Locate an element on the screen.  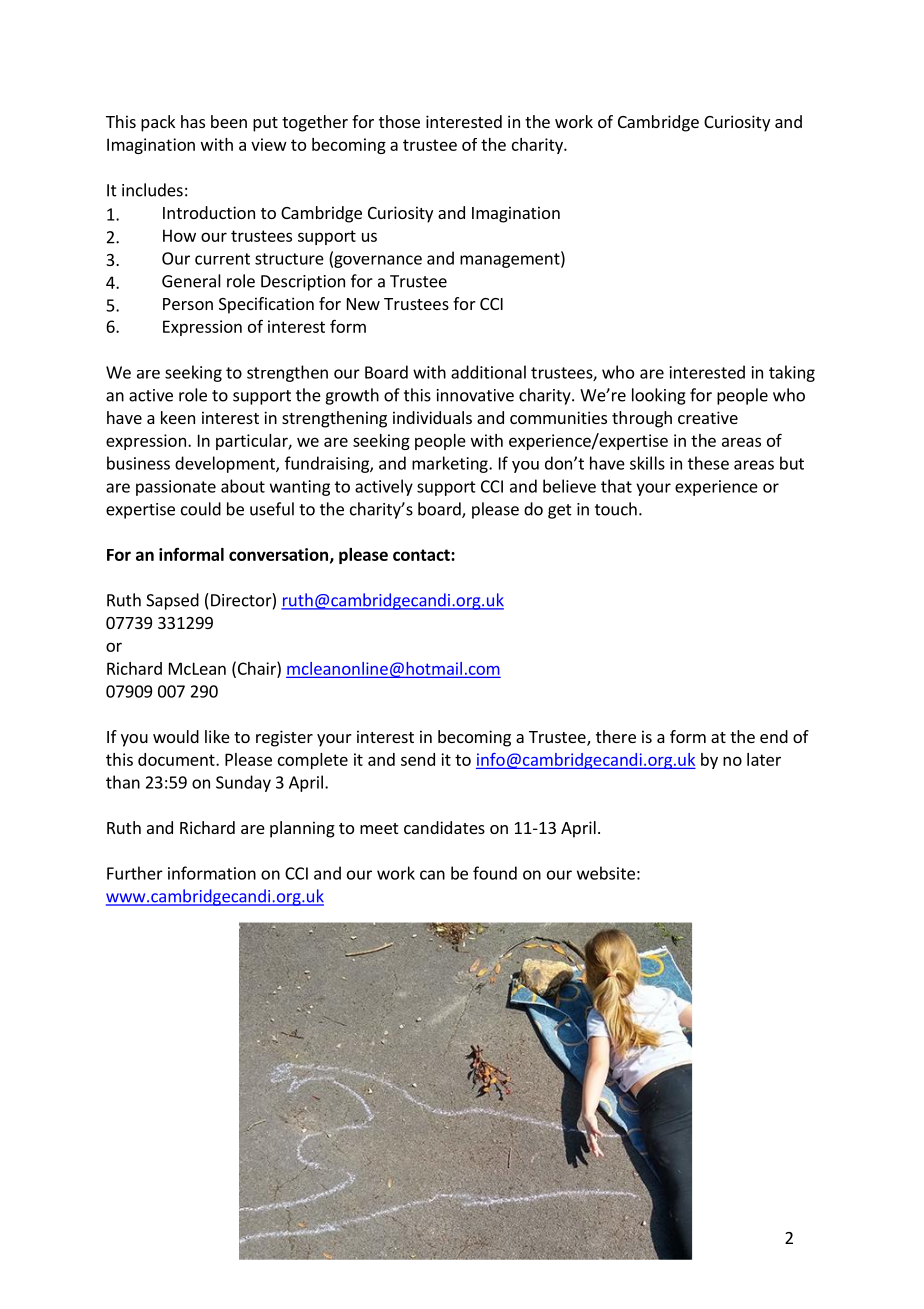
send is located at coordinates (418, 759).
